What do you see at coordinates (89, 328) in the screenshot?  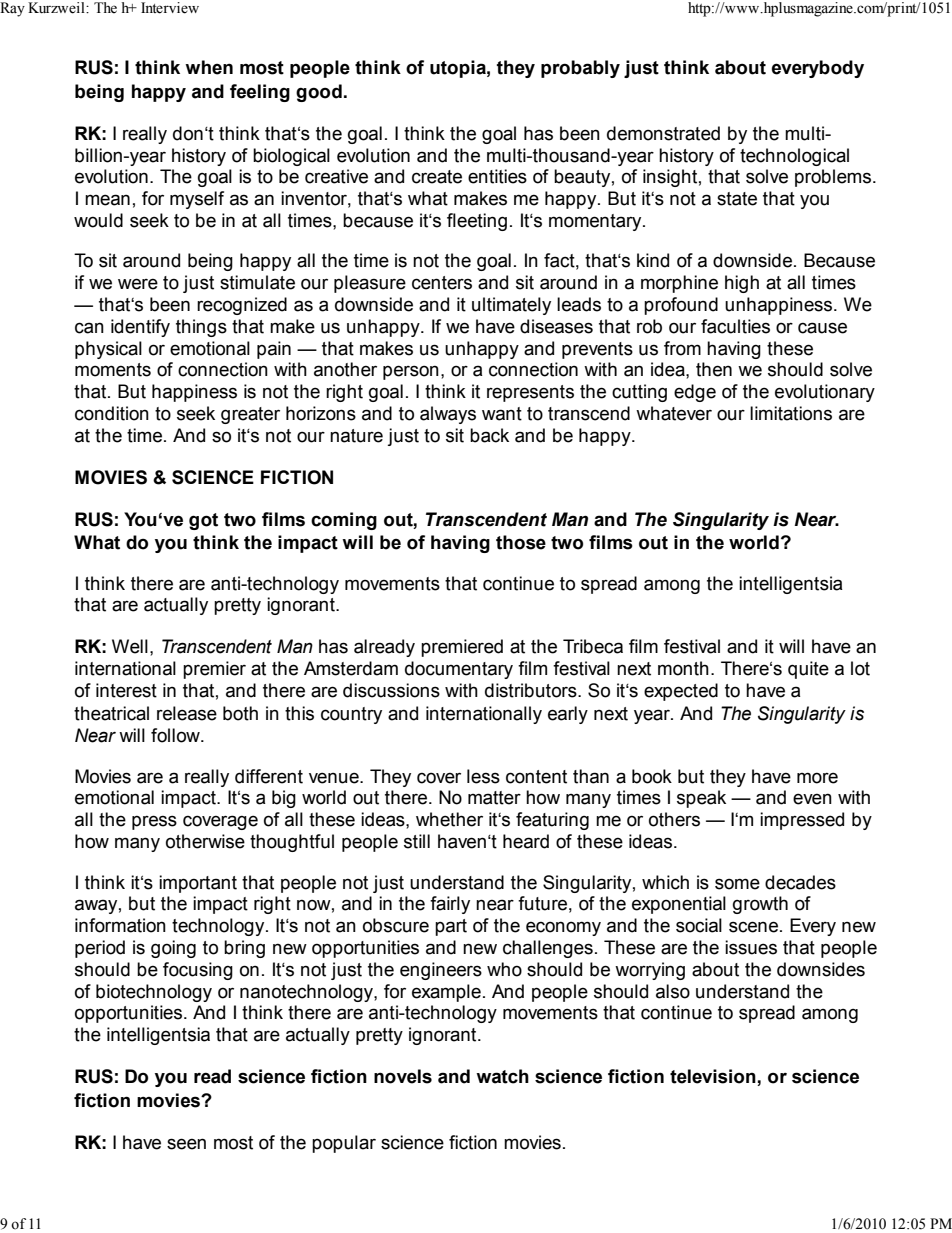 I see `can` at bounding box center [89, 328].
